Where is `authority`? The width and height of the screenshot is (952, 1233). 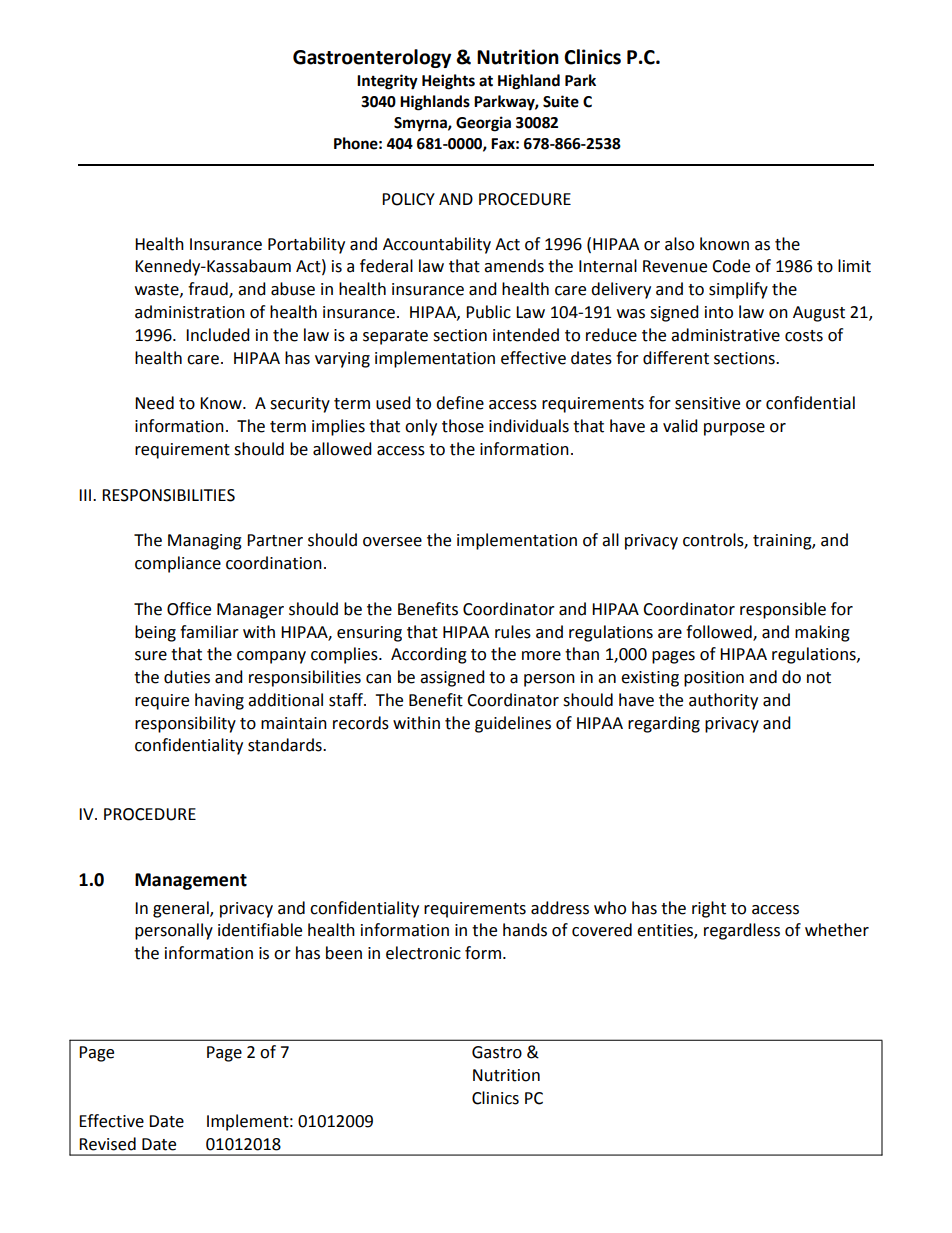
authority is located at coordinates (723, 701).
